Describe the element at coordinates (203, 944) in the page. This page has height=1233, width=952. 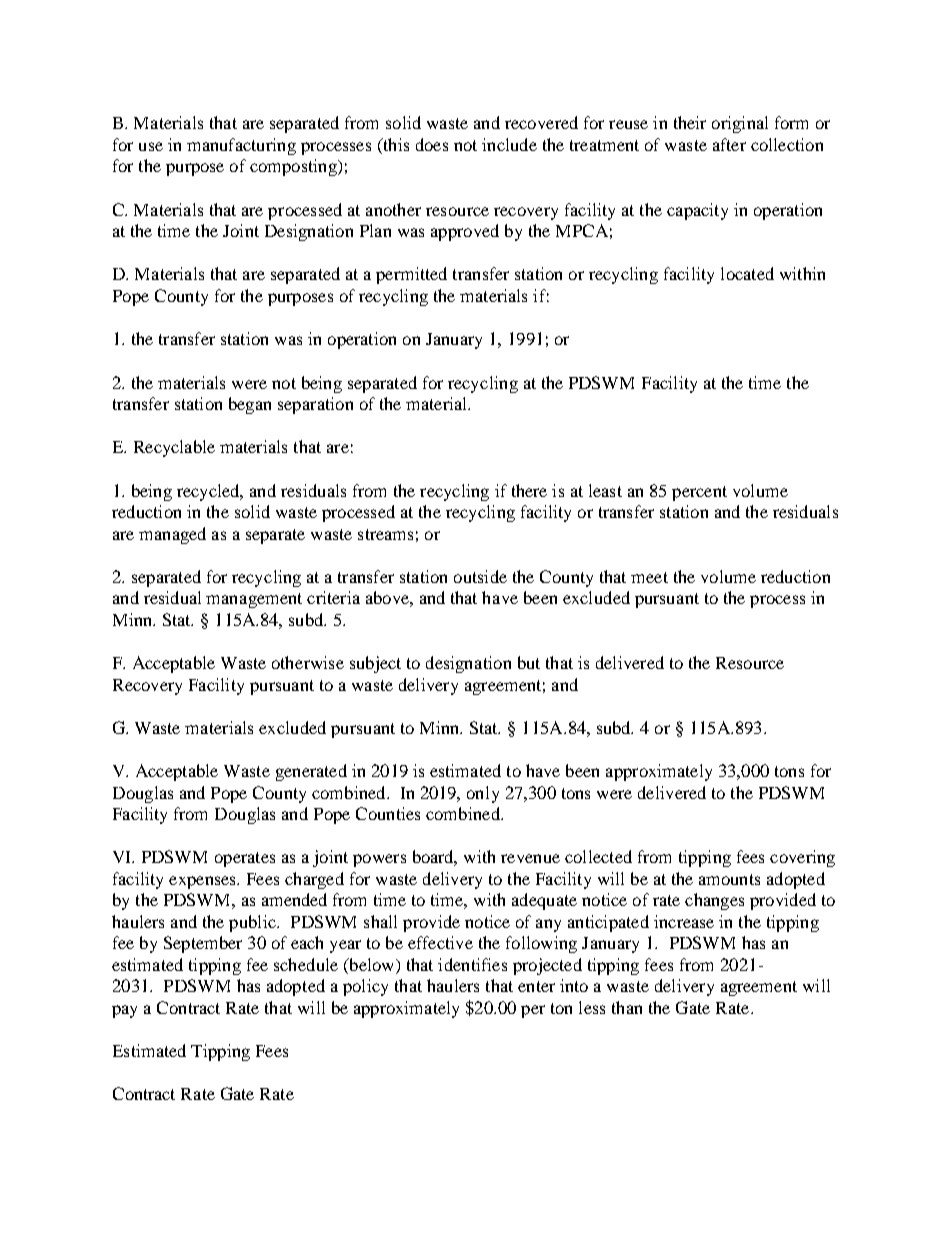
I see `September` at that location.
